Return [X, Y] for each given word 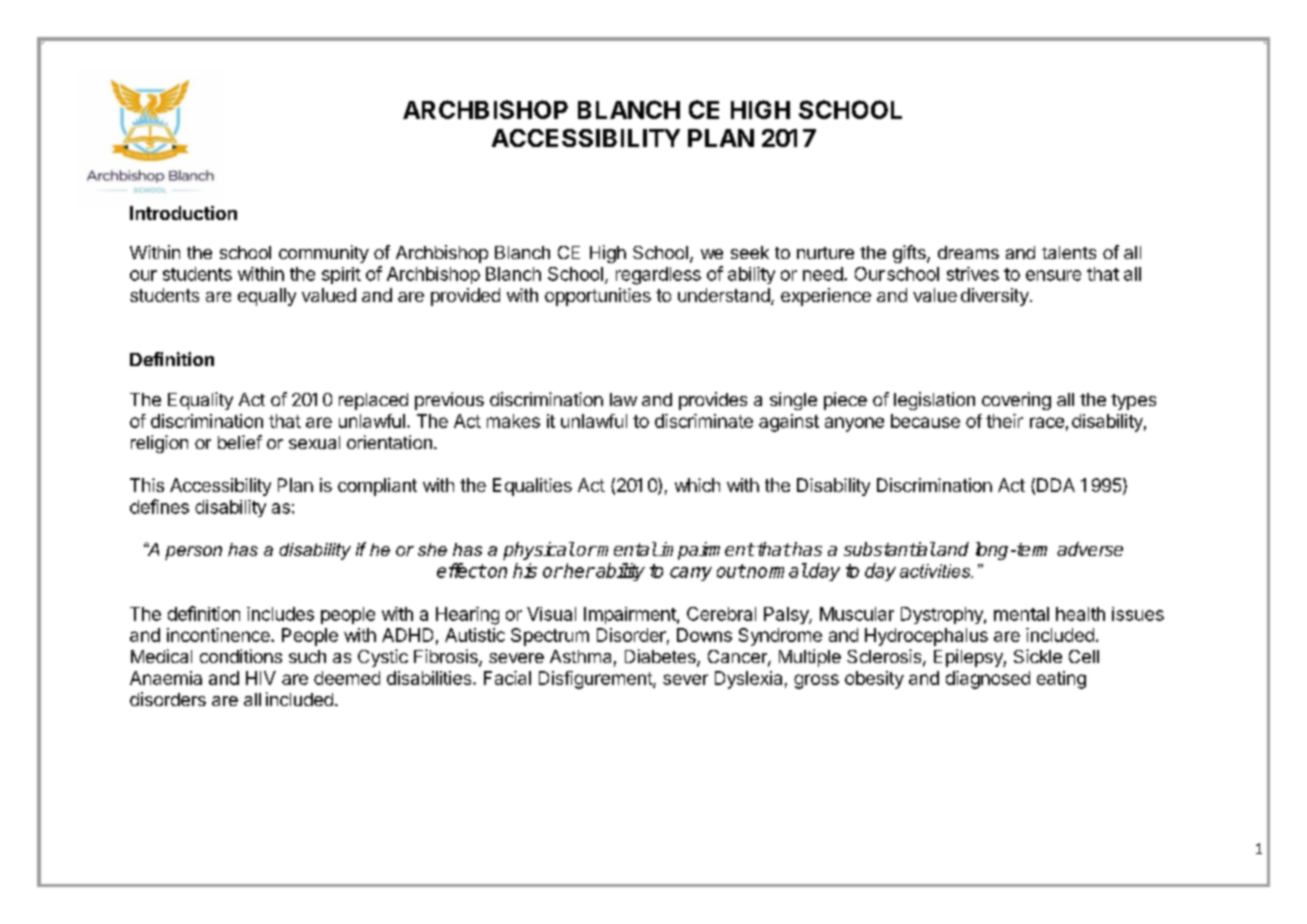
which [697, 485]
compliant [377, 487]
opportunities [598, 297]
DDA [1056, 485]
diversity [996, 297]
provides [713, 401]
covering [1016, 401]
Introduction [183, 213]
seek [750, 252]
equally [267, 297]
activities [936, 571]
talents [1069, 252]
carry [691, 574]
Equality [200, 401]
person [193, 553]
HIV [261, 678]
